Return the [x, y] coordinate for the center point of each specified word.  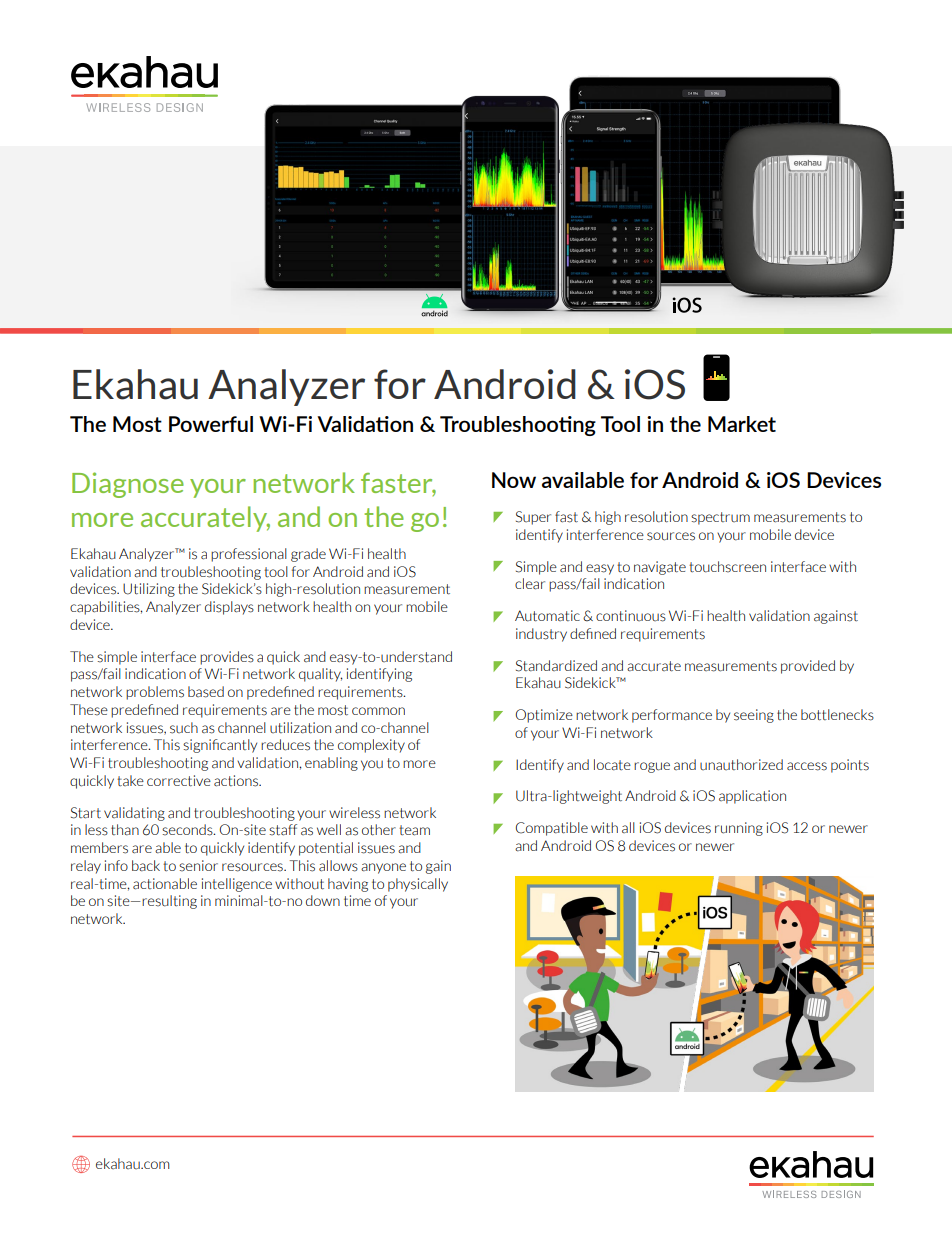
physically [418, 885]
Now [514, 480]
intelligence [237, 885]
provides [227, 658]
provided [808, 667]
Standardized [556, 666]
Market [742, 424]
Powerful [211, 424]
